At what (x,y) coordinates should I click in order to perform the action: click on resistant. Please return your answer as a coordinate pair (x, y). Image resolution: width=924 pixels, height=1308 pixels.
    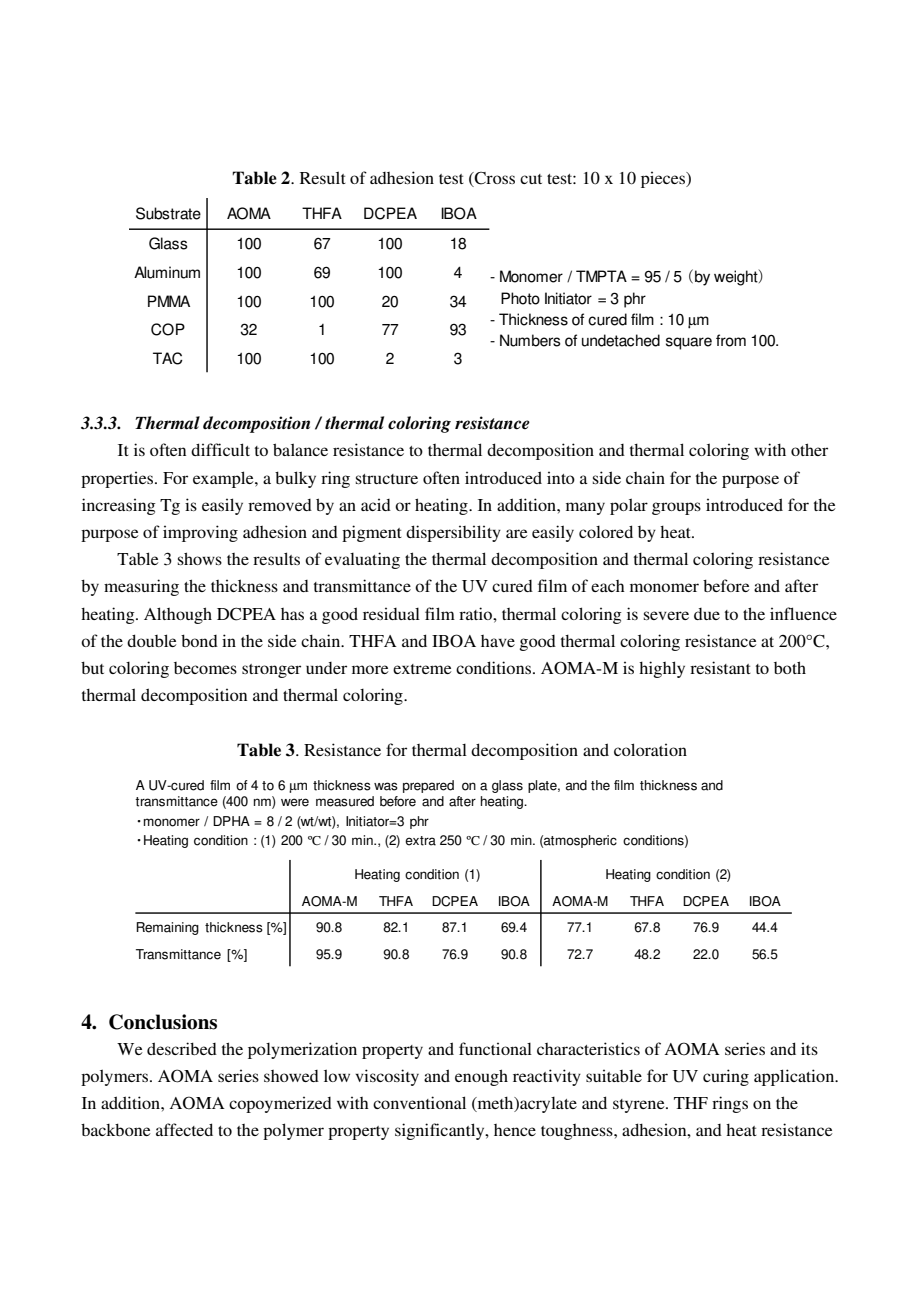
    Looking at the image, I should click on (720, 667).
